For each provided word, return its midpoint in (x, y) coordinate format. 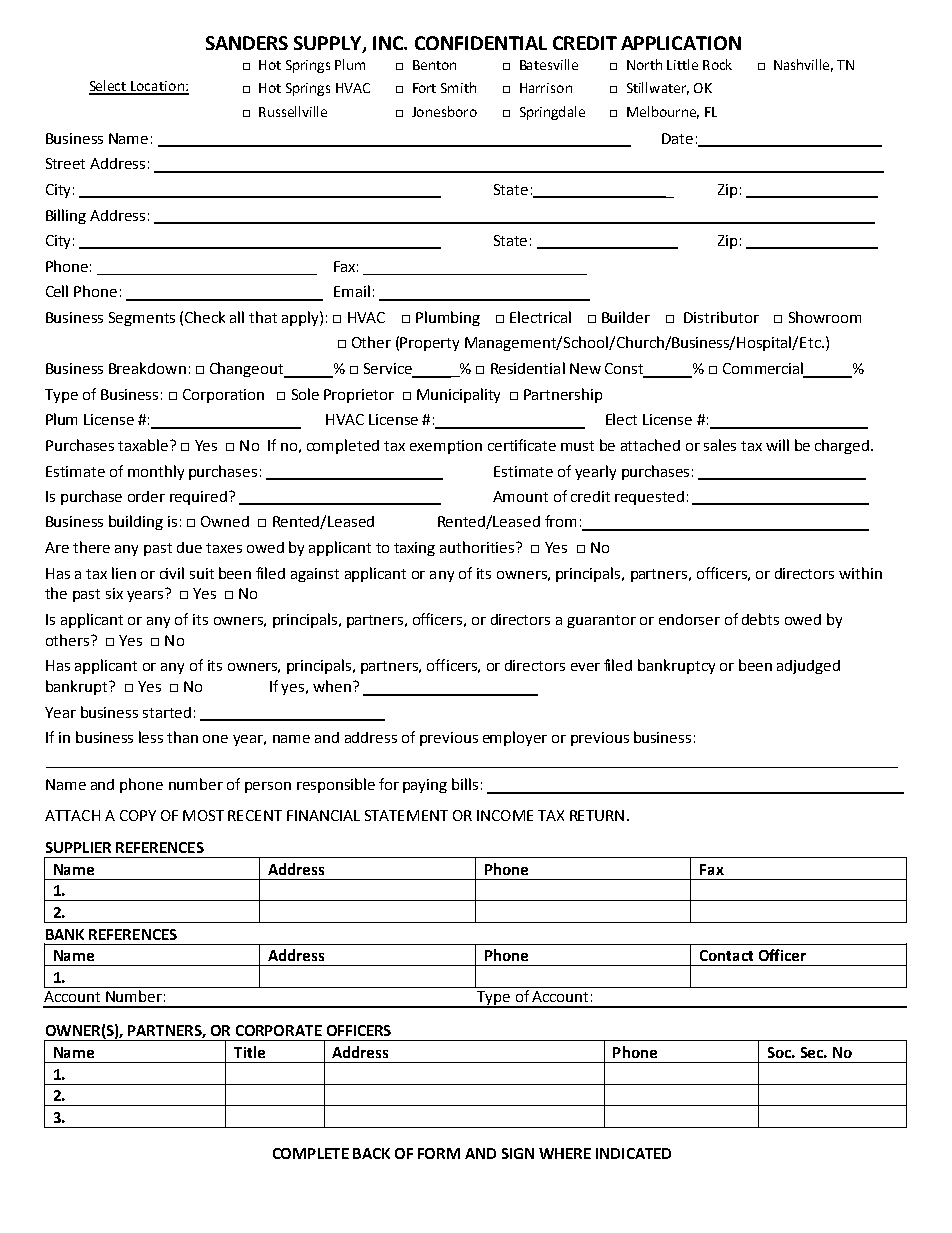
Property (429, 344)
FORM (439, 1153)
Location (158, 87)
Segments (142, 319)
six (114, 593)
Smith (458, 87)
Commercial (764, 369)
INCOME (505, 815)
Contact (726, 955)
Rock (717, 64)
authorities (478, 547)
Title (249, 1052)
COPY (138, 815)
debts (760, 619)
